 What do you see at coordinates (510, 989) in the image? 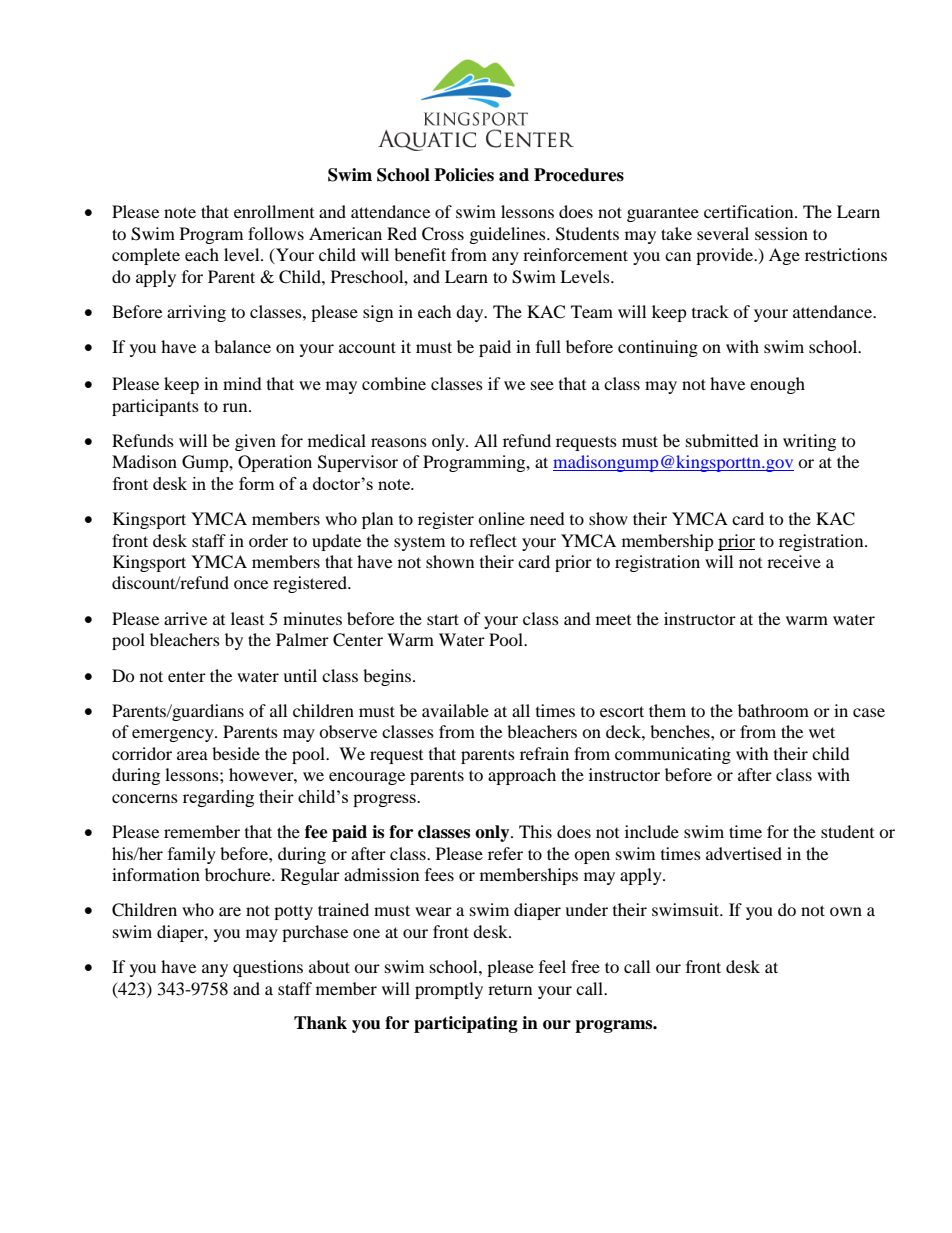
I see `return` at bounding box center [510, 989].
